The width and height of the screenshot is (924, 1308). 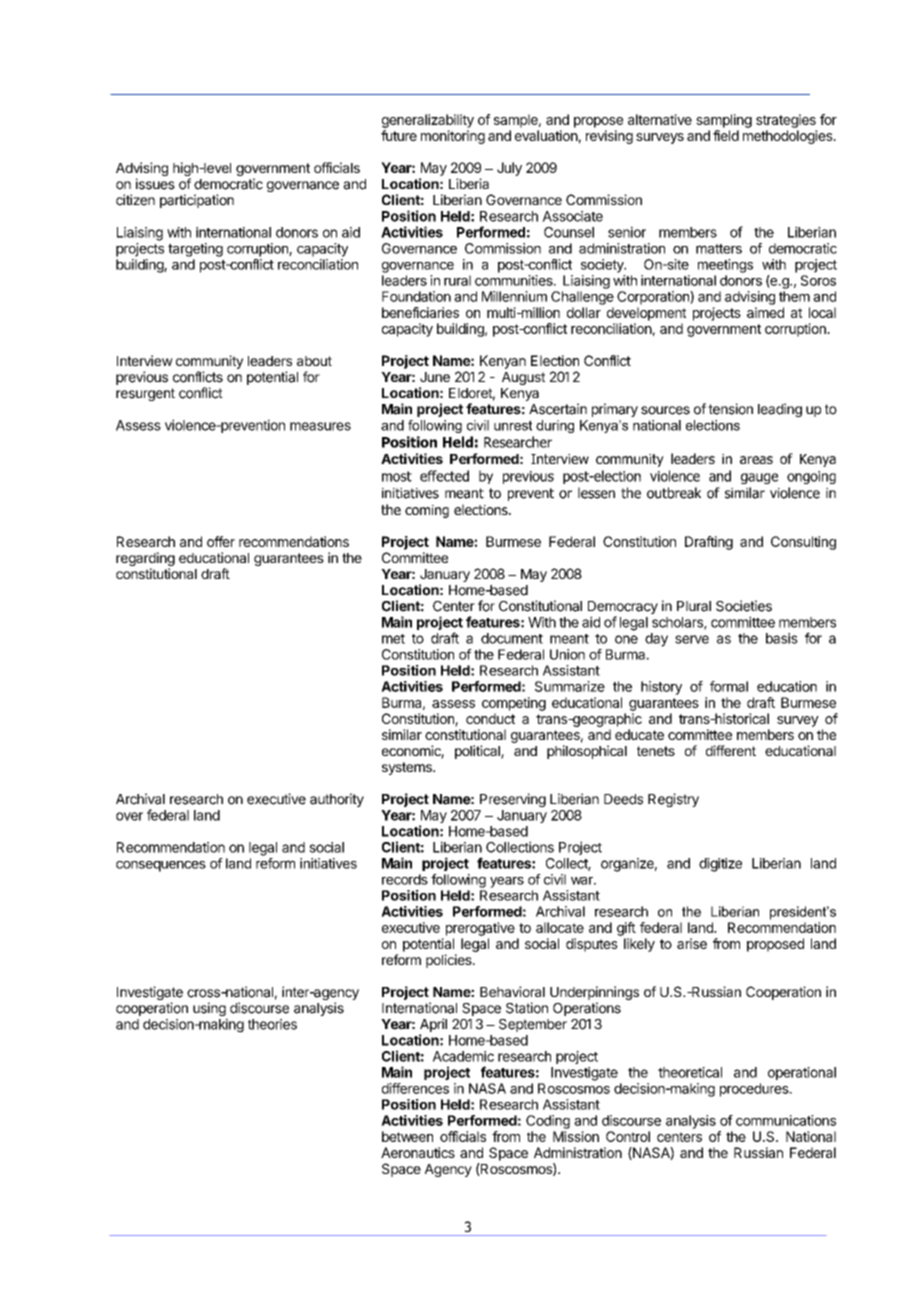 I want to click on theories, so click(x=272, y=1024).
